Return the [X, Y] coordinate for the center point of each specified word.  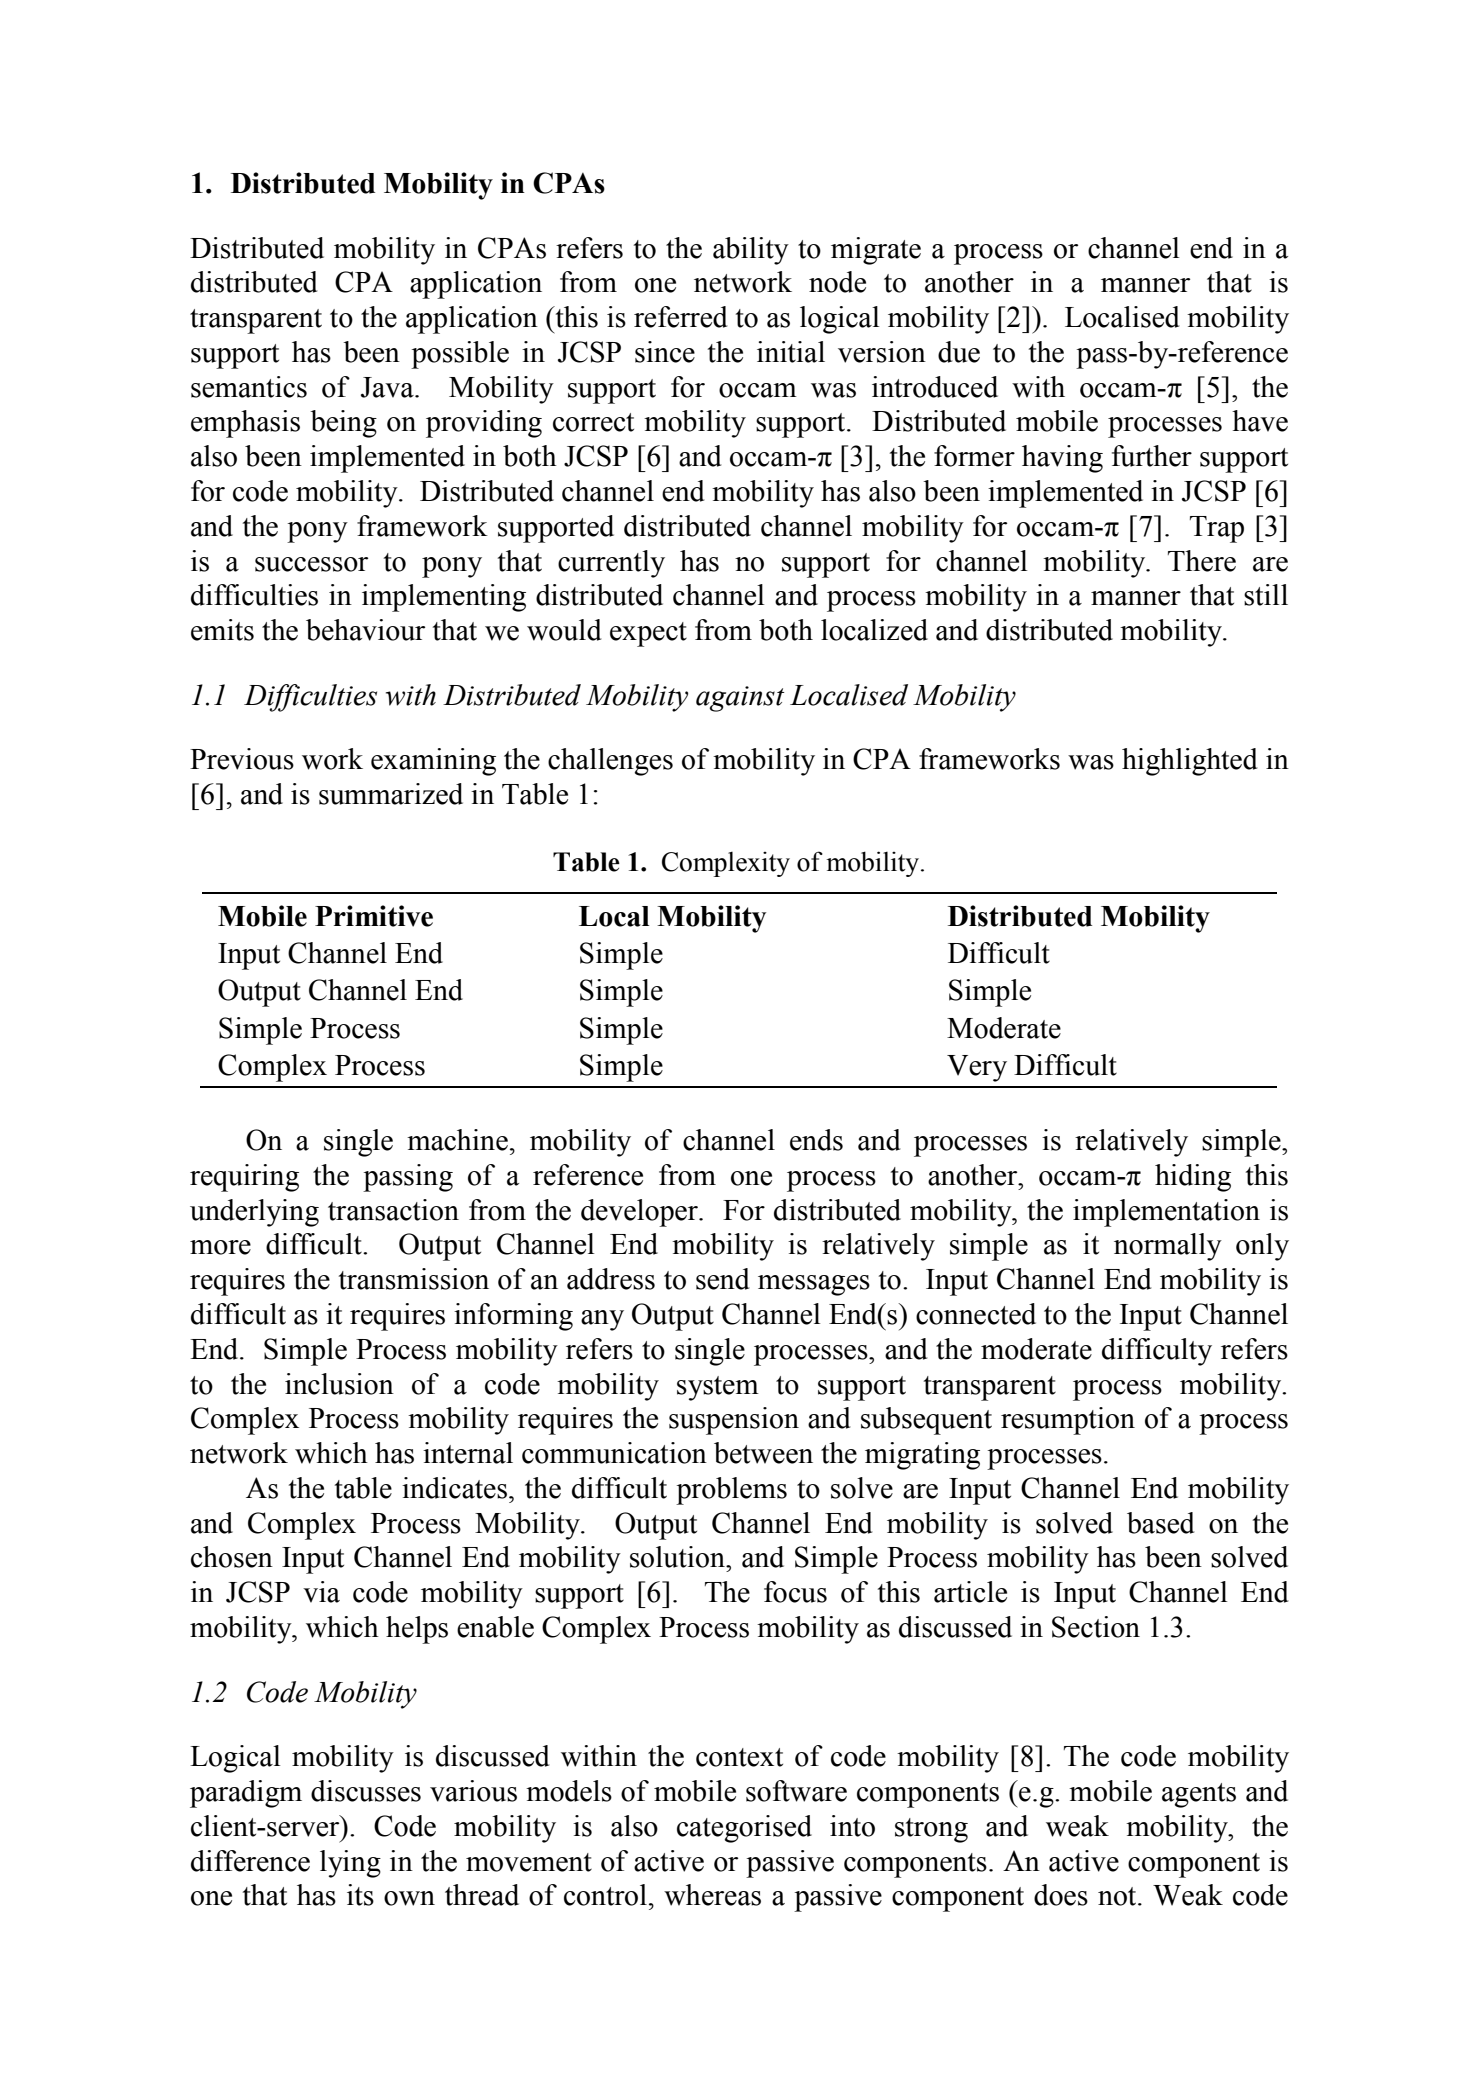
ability [751, 251]
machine [457, 1140]
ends [816, 1140]
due [959, 352]
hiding [1193, 1178]
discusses [366, 1791]
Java [388, 387]
